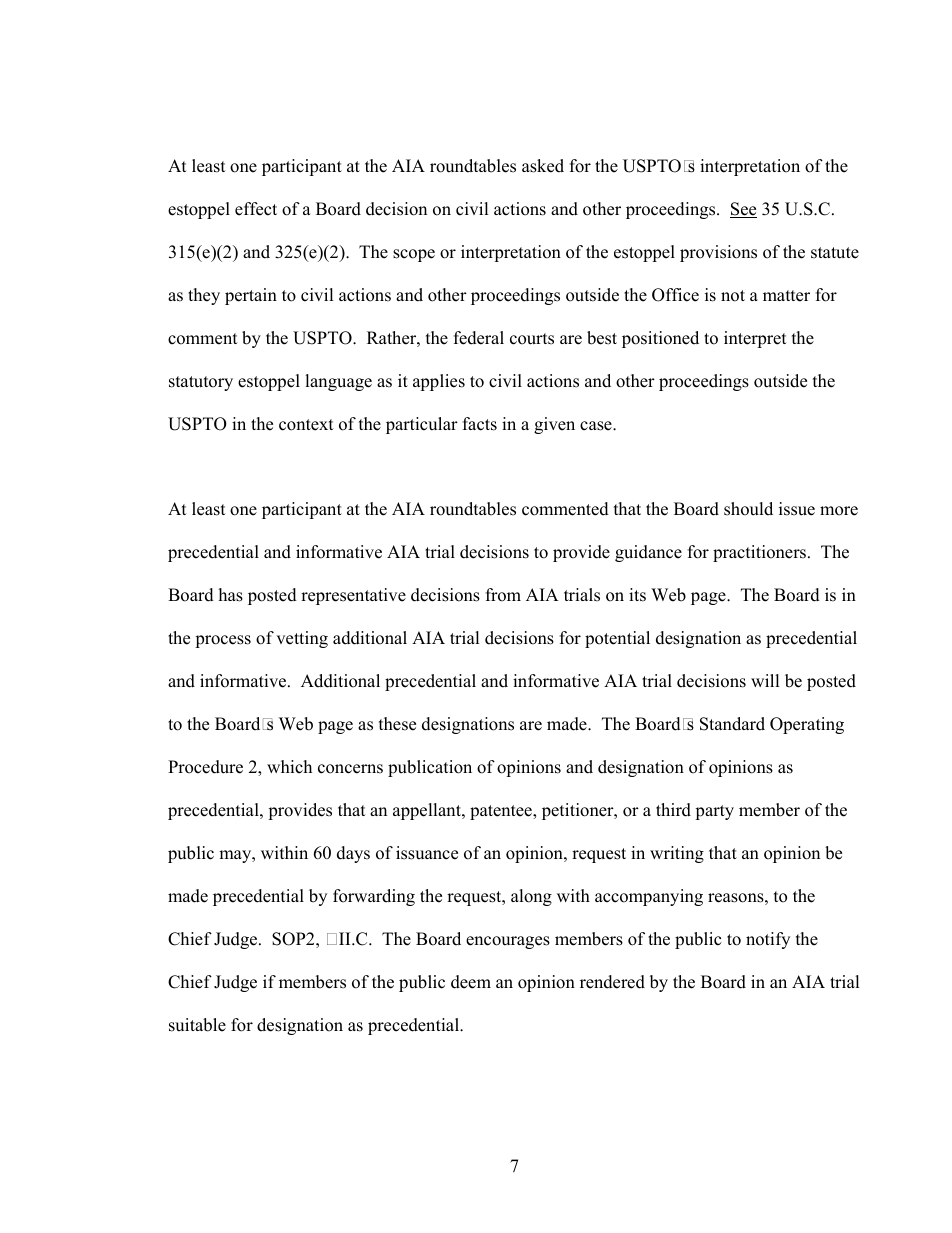 The image size is (952, 1233). I want to click on deem, so click(471, 982).
